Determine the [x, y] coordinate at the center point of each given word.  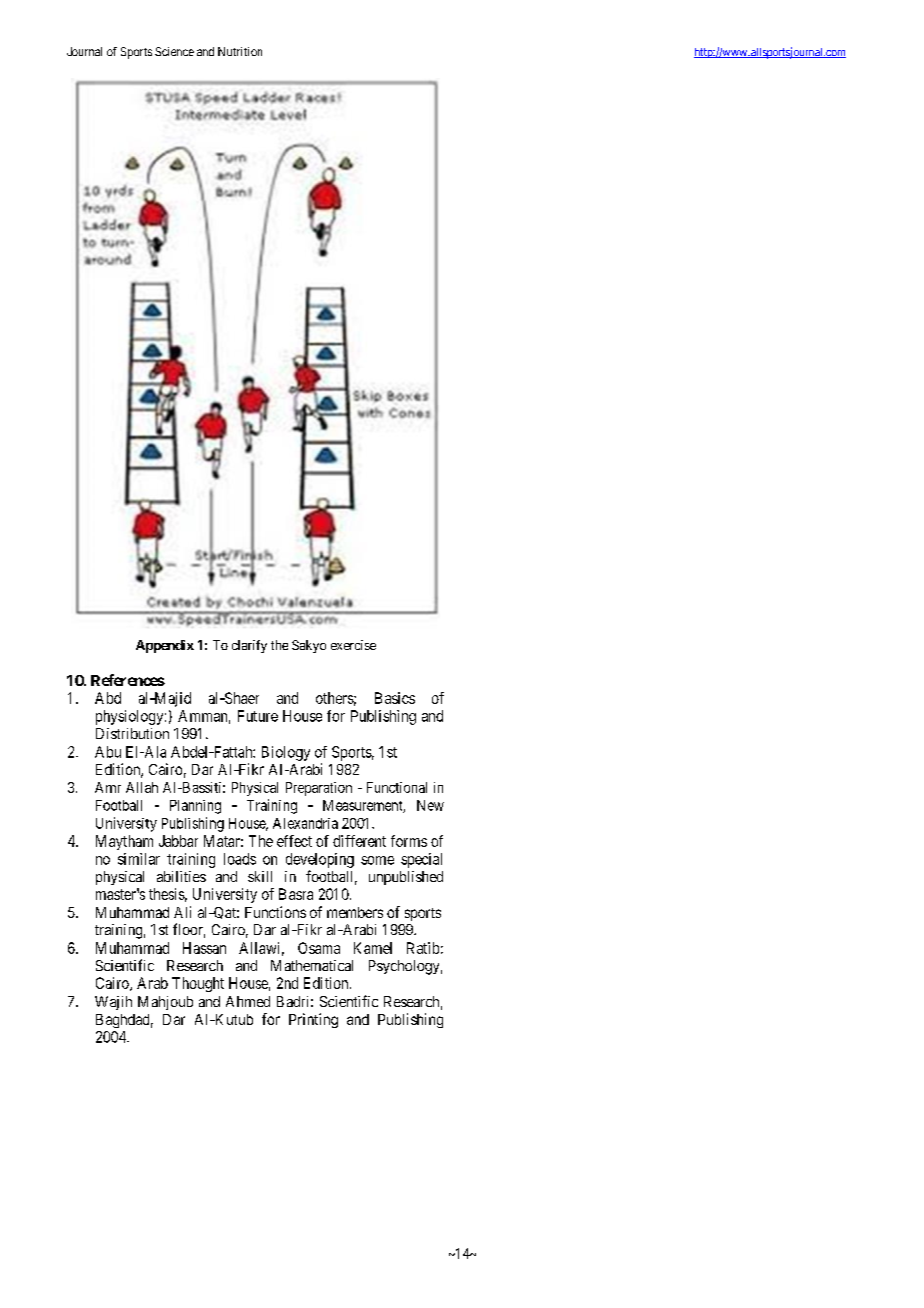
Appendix [165, 646]
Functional [397, 787]
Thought [198, 984]
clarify [249, 646]
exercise [353, 645]
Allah [142, 787]
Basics [395, 698]
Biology [286, 753]
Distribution [132, 733]
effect [294, 841]
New [430, 805]
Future [258, 716]
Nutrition [240, 51]
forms [409, 841]
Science [174, 51]
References [128, 680]
